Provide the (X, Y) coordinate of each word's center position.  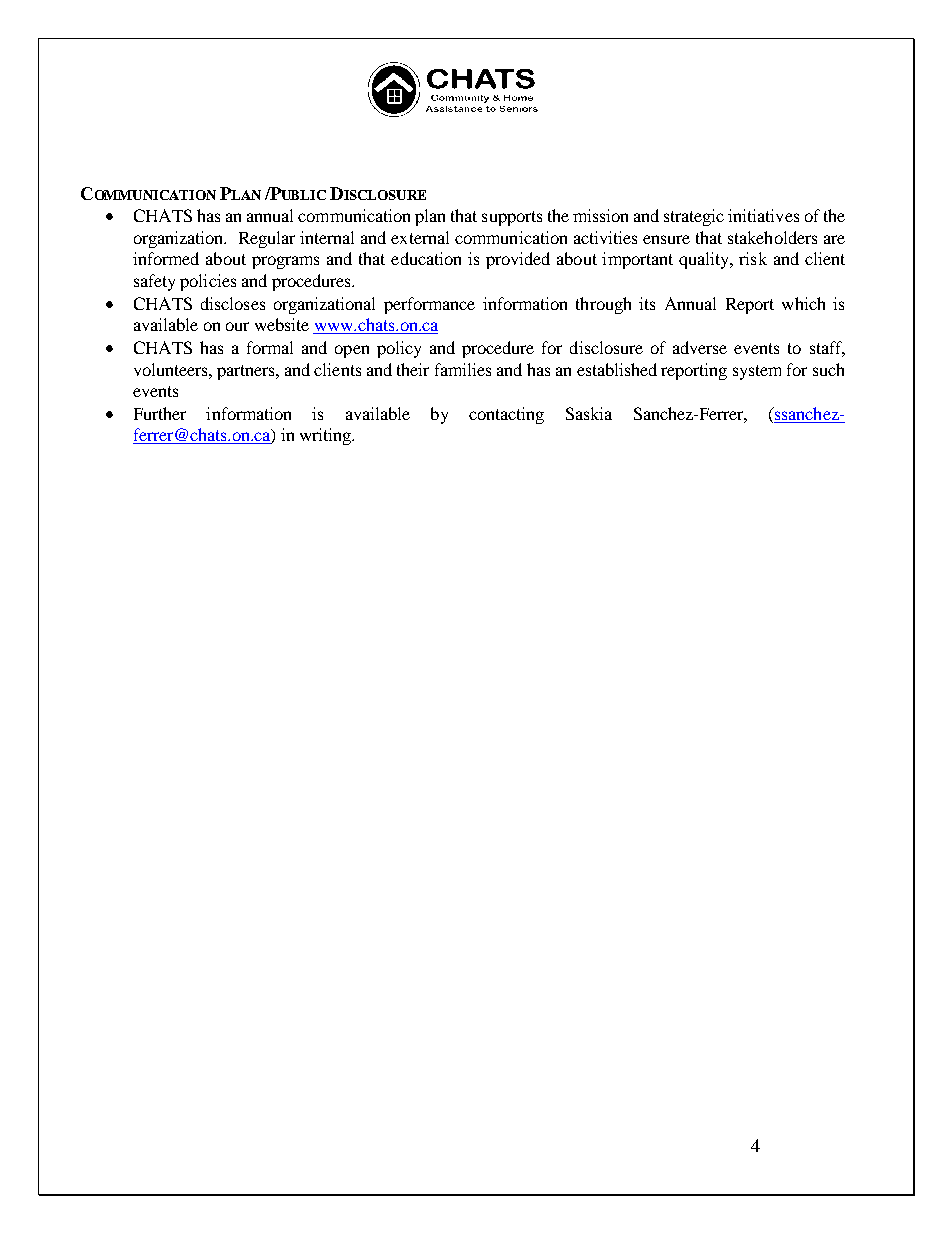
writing (327, 436)
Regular (267, 239)
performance (429, 305)
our (237, 326)
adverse (700, 347)
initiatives (763, 215)
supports (512, 218)
